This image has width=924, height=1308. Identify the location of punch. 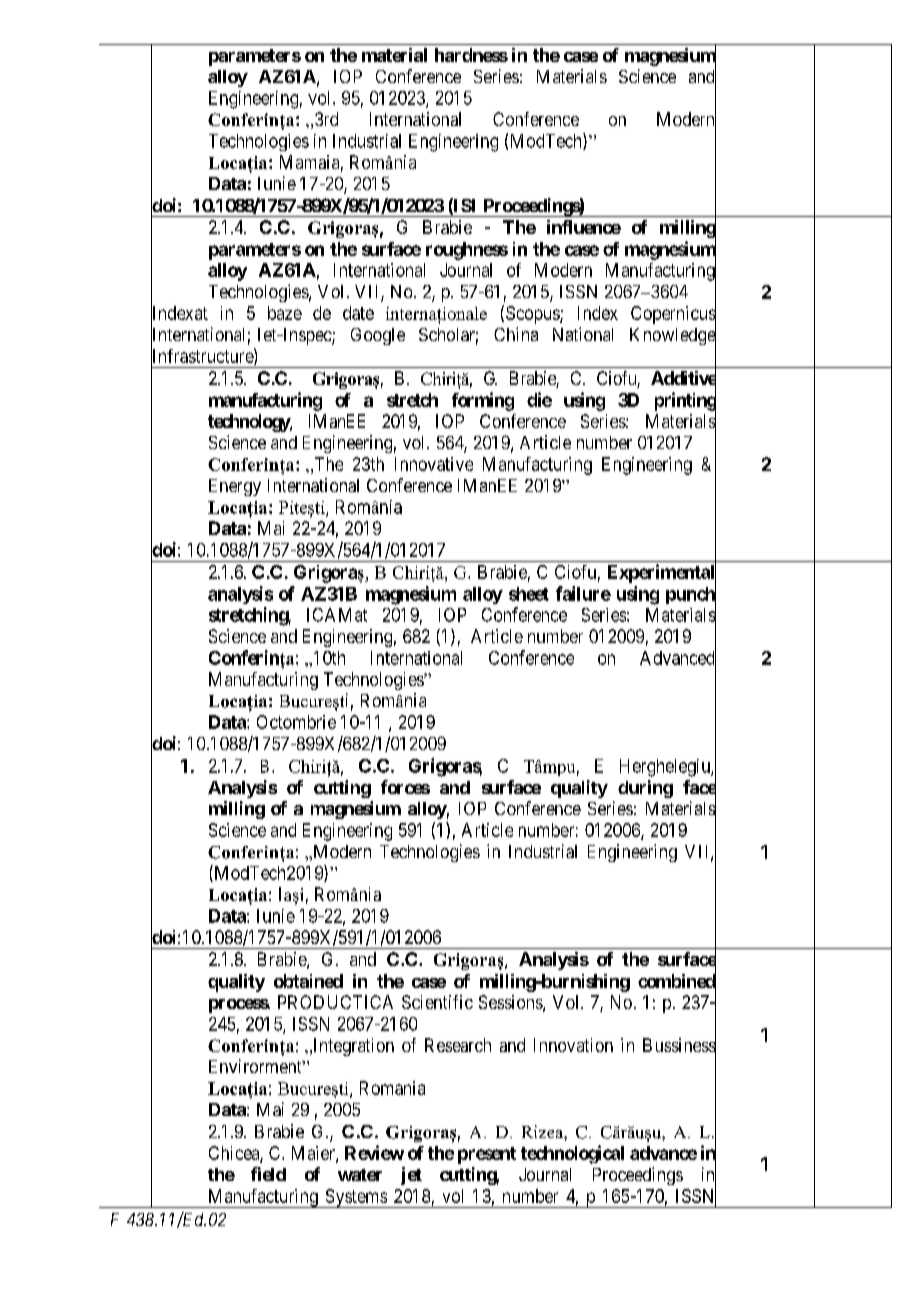
(691, 596).
